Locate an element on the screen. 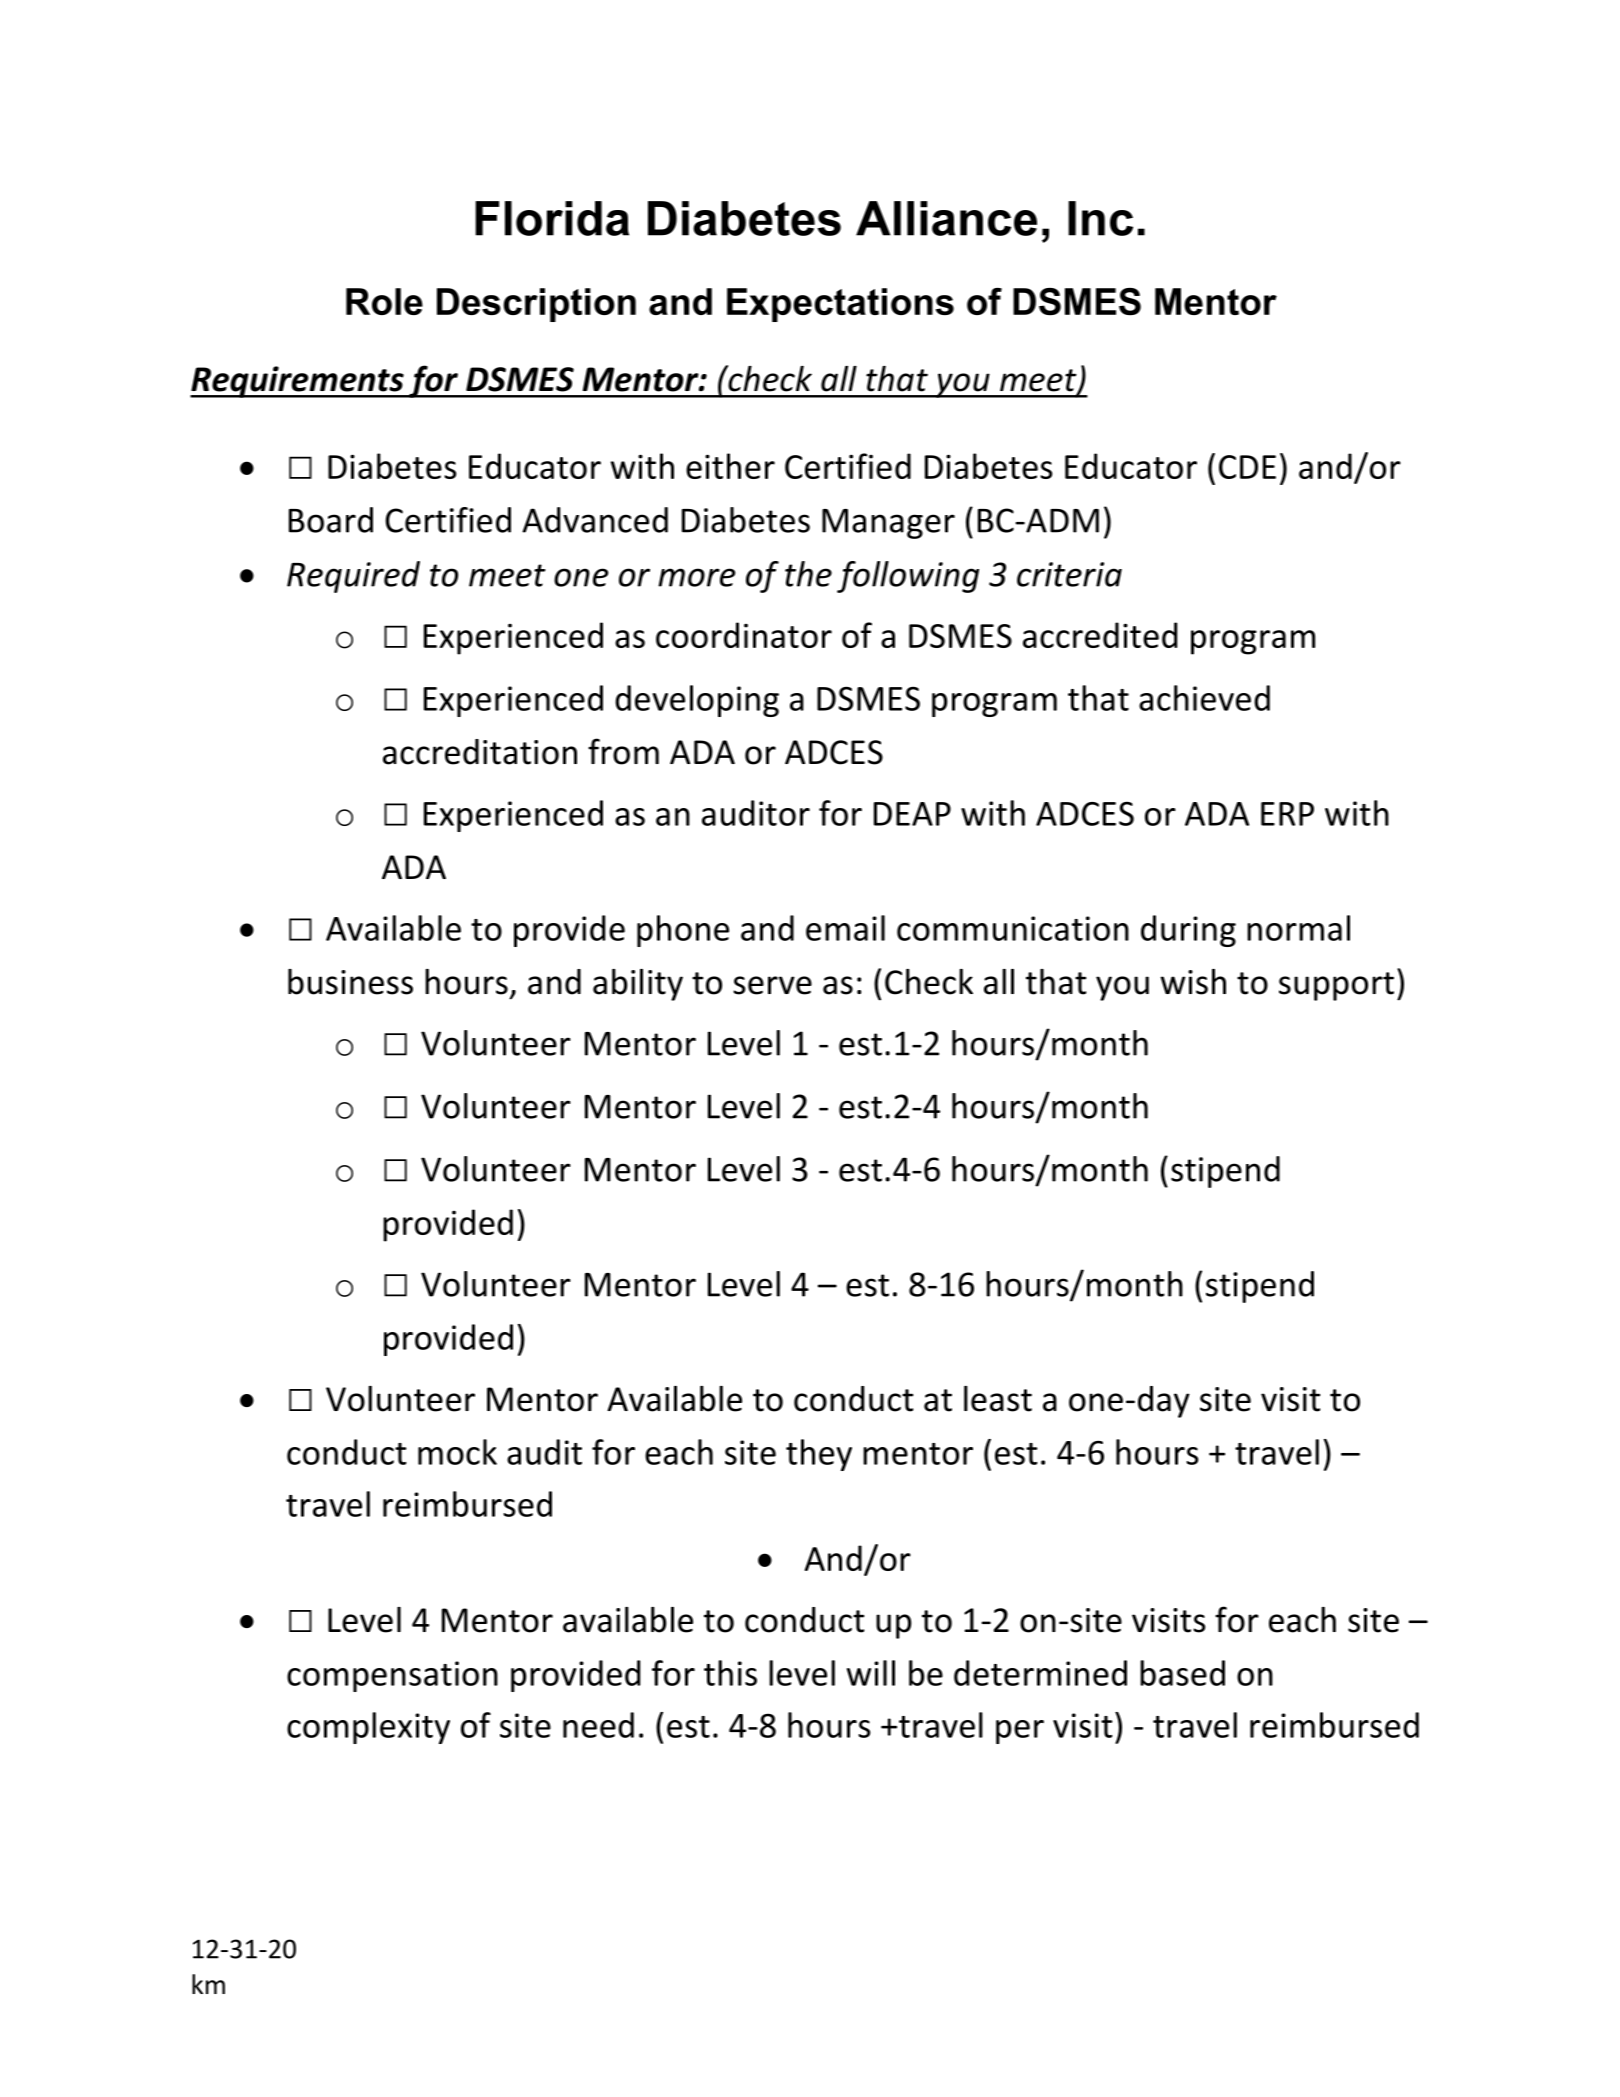  serve is located at coordinates (772, 985).
